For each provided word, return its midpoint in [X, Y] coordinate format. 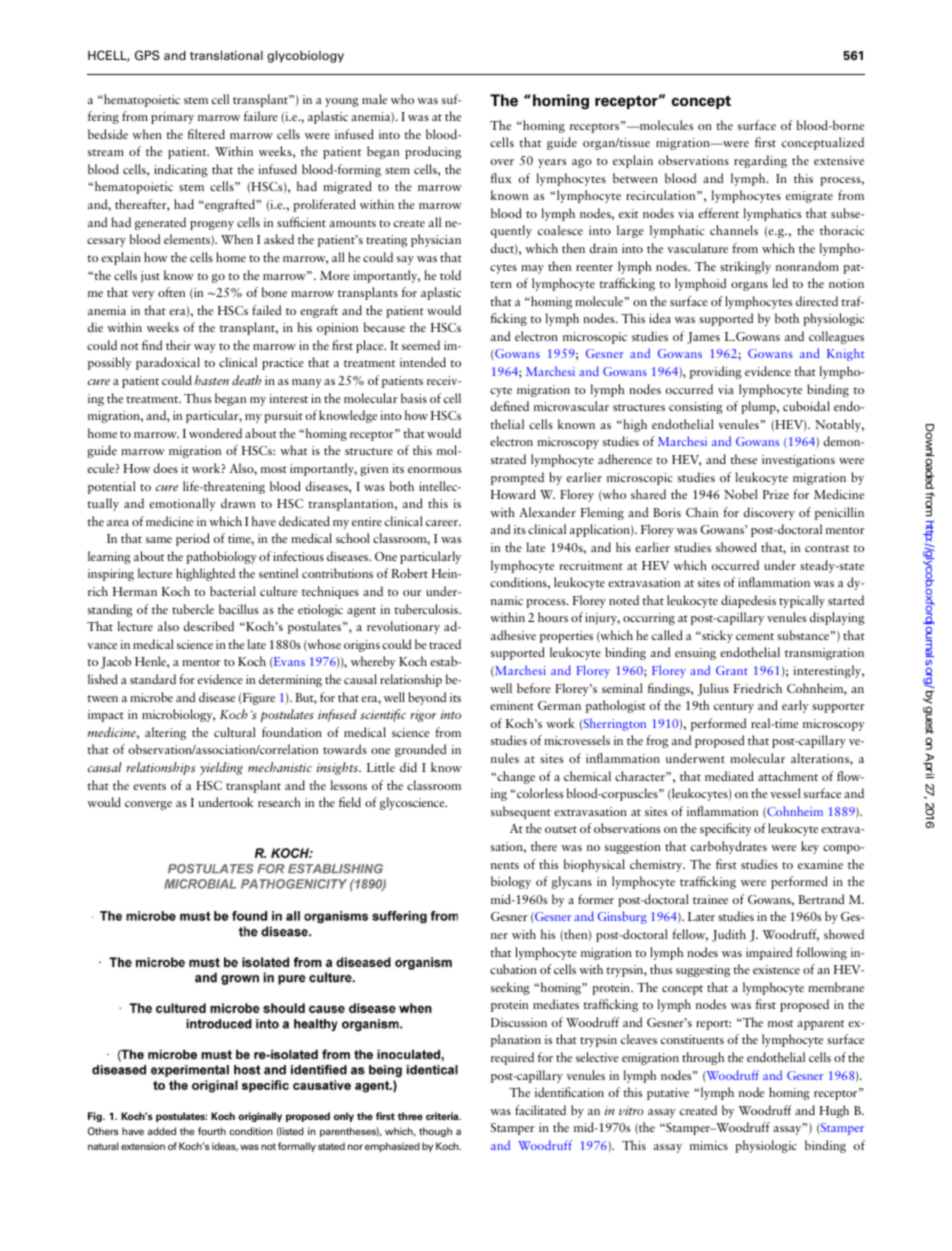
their [178, 345]
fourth [212, 1131]
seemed [421, 345]
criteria [443, 1116]
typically [802, 601]
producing [433, 152]
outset [561, 829]
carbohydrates [729, 847]
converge [148, 805]
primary [172, 118]
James [703, 338]
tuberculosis [427, 609]
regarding [760, 161]
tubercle [193, 609]
